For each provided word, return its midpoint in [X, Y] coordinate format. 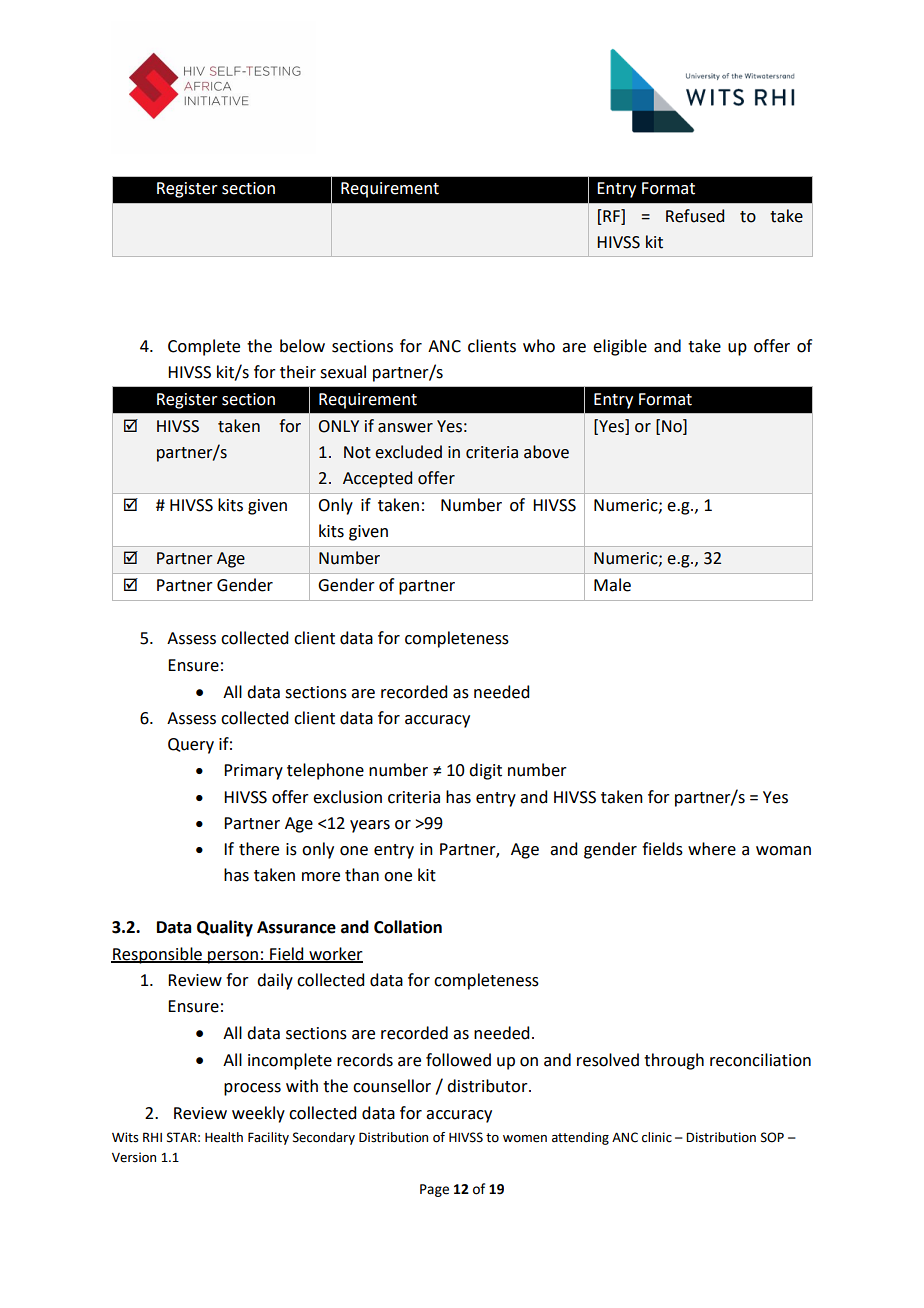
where [712, 849]
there [259, 849]
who [539, 346]
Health [224, 1137]
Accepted [377, 479]
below [302, 346]
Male [612, 585]
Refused [695, 216]
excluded [408, 452]
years [370, 826]
